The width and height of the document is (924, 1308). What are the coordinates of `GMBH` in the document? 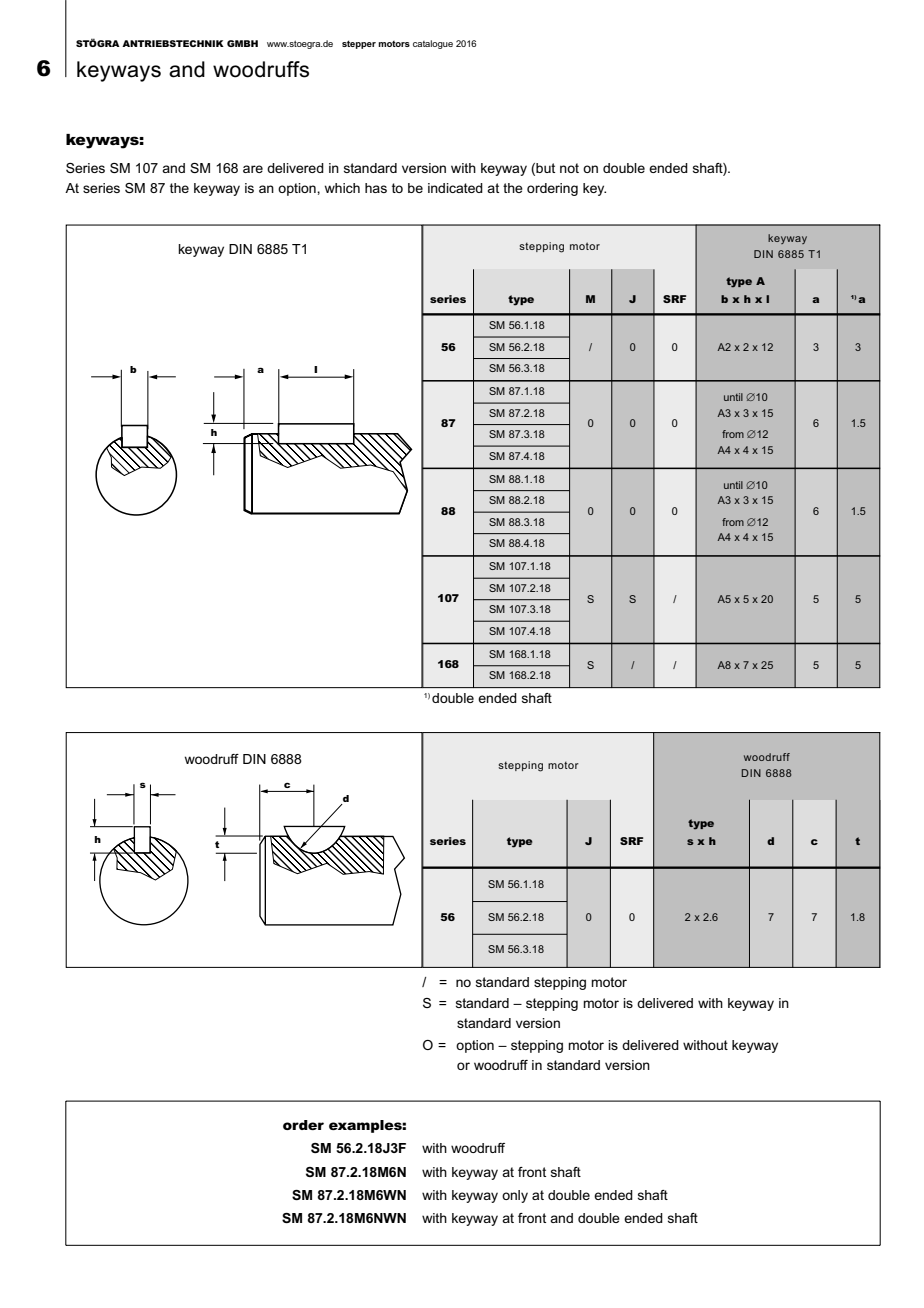 It's located at (242, 43).
